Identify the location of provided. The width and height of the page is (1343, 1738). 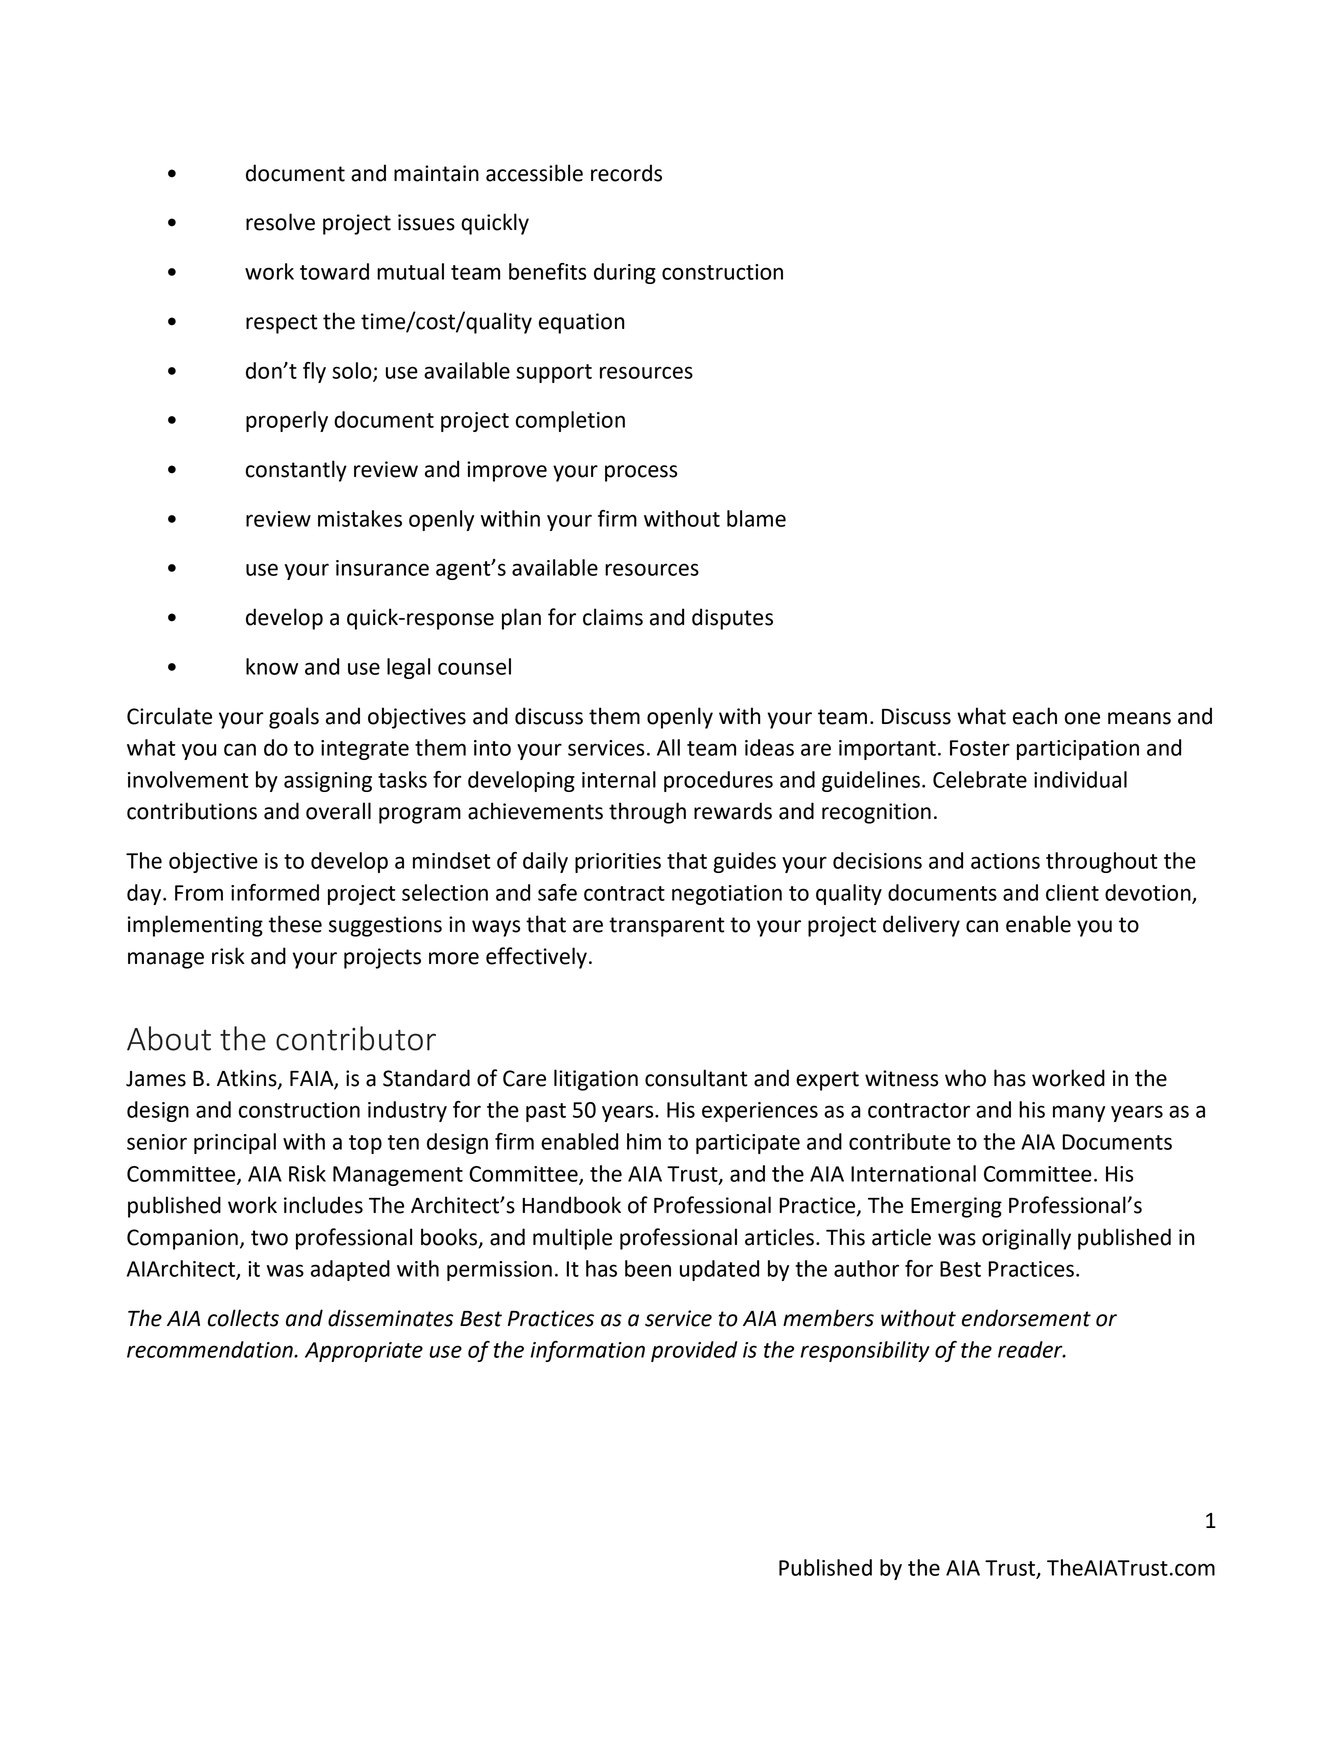
(694, 1351).
